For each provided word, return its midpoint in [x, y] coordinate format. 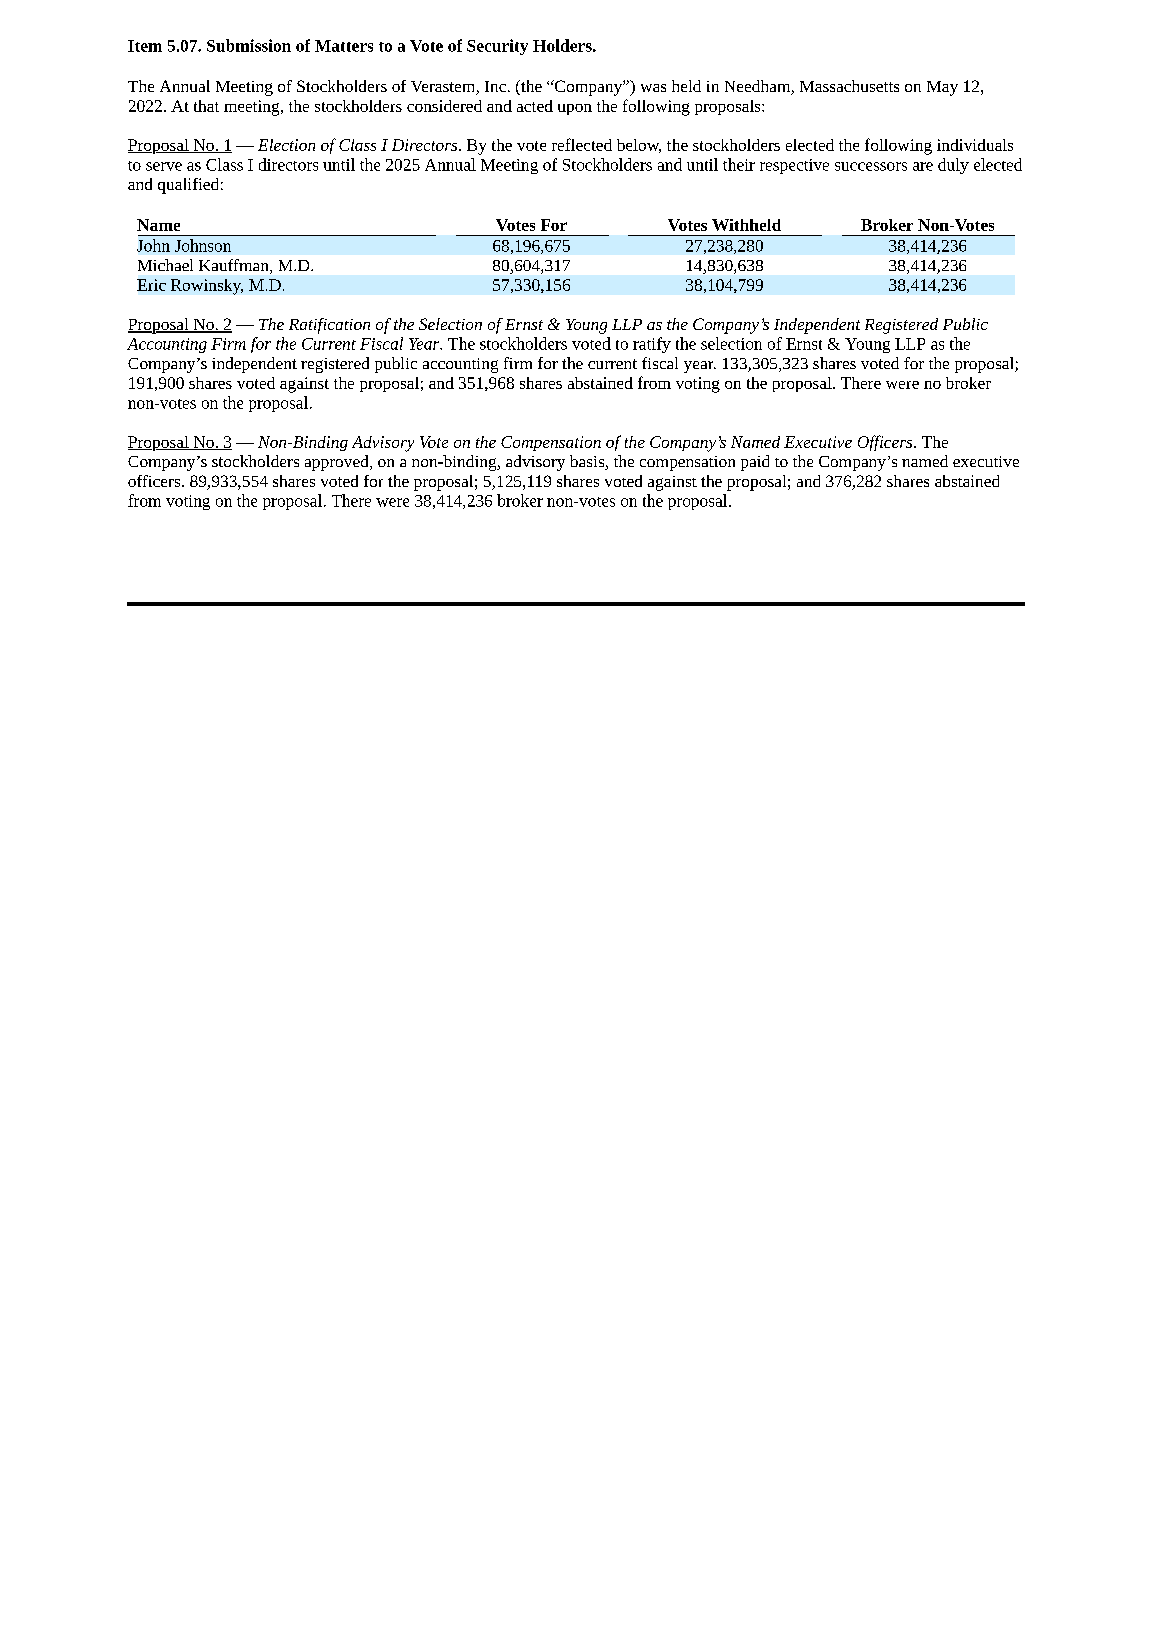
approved [338, 463]
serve [164, 166]
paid [755, 463]
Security [497, 47]
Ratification [329, 326]
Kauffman [235, 266]
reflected [582, 144]
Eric [151, 285]
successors [871, 166]
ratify [652, 345]
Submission [249, 45]
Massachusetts [849, 86]
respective [794, 166]
